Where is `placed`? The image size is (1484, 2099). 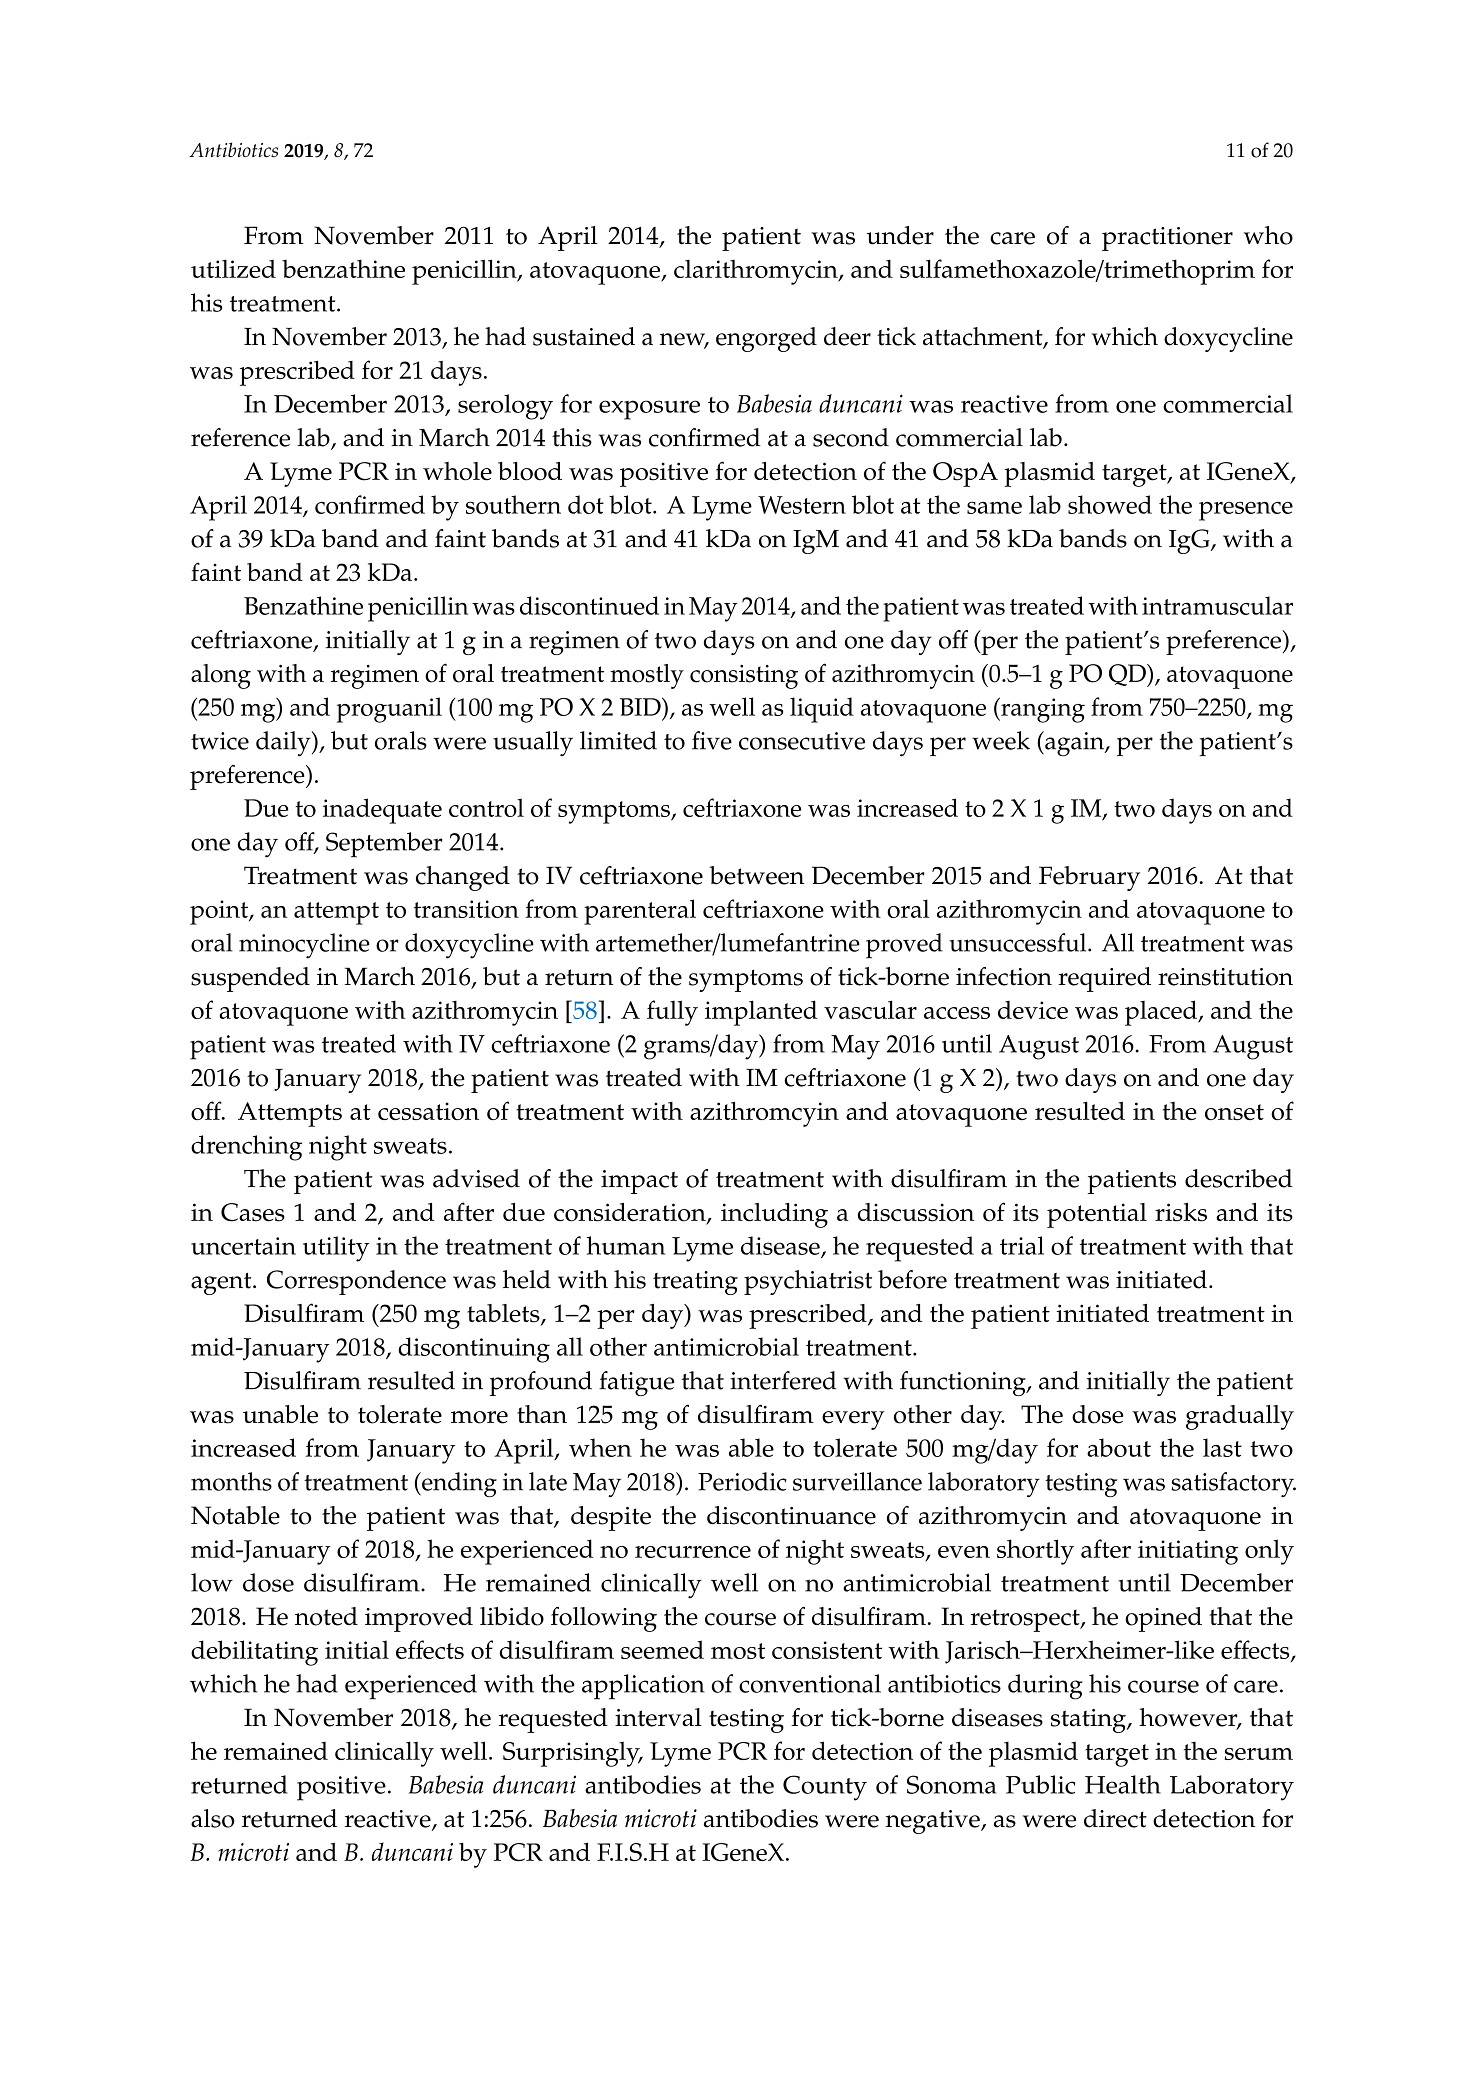 placed is located at coordinates (1162, 1013).
